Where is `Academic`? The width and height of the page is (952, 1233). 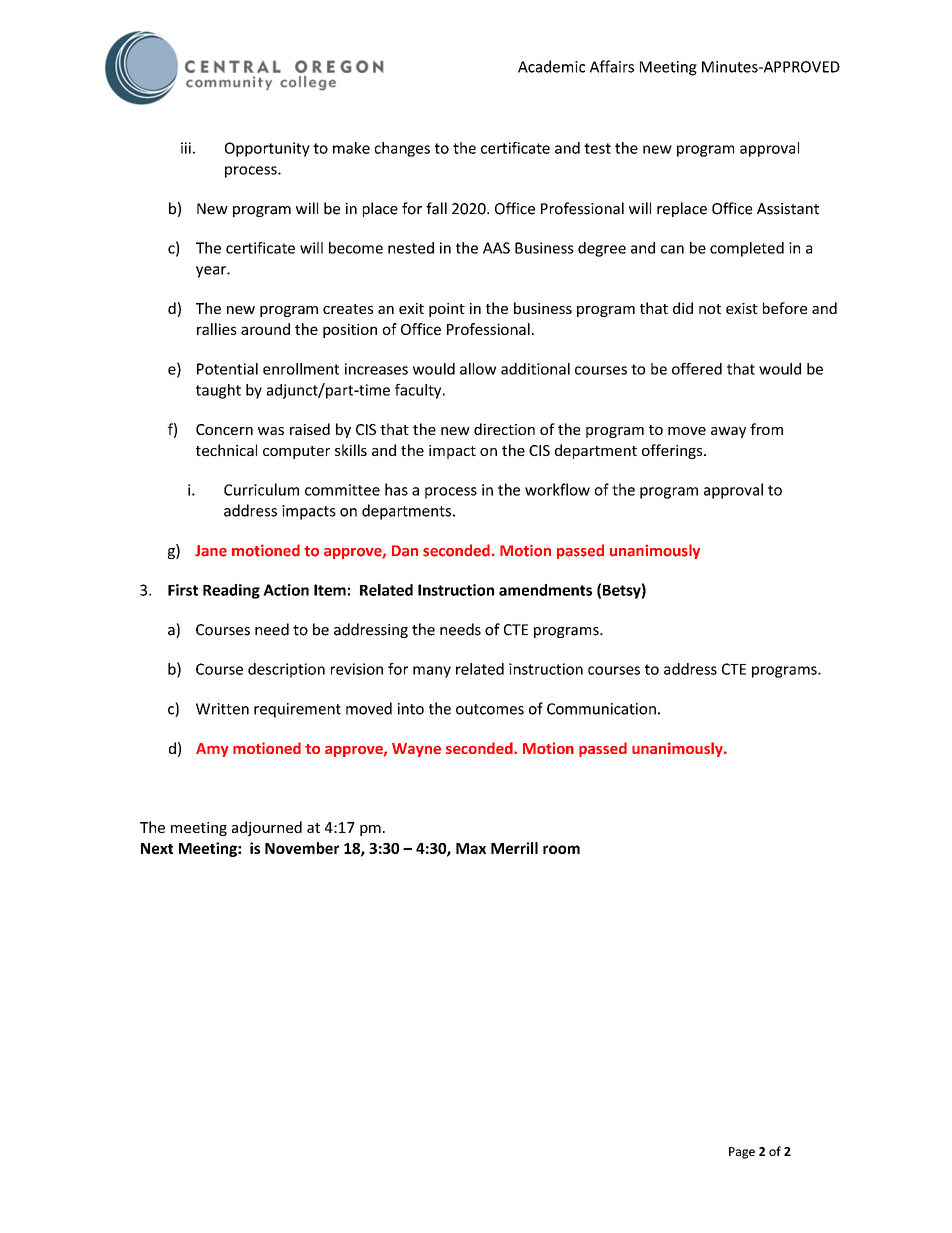 Academic is located at coordinates (551, 66).
